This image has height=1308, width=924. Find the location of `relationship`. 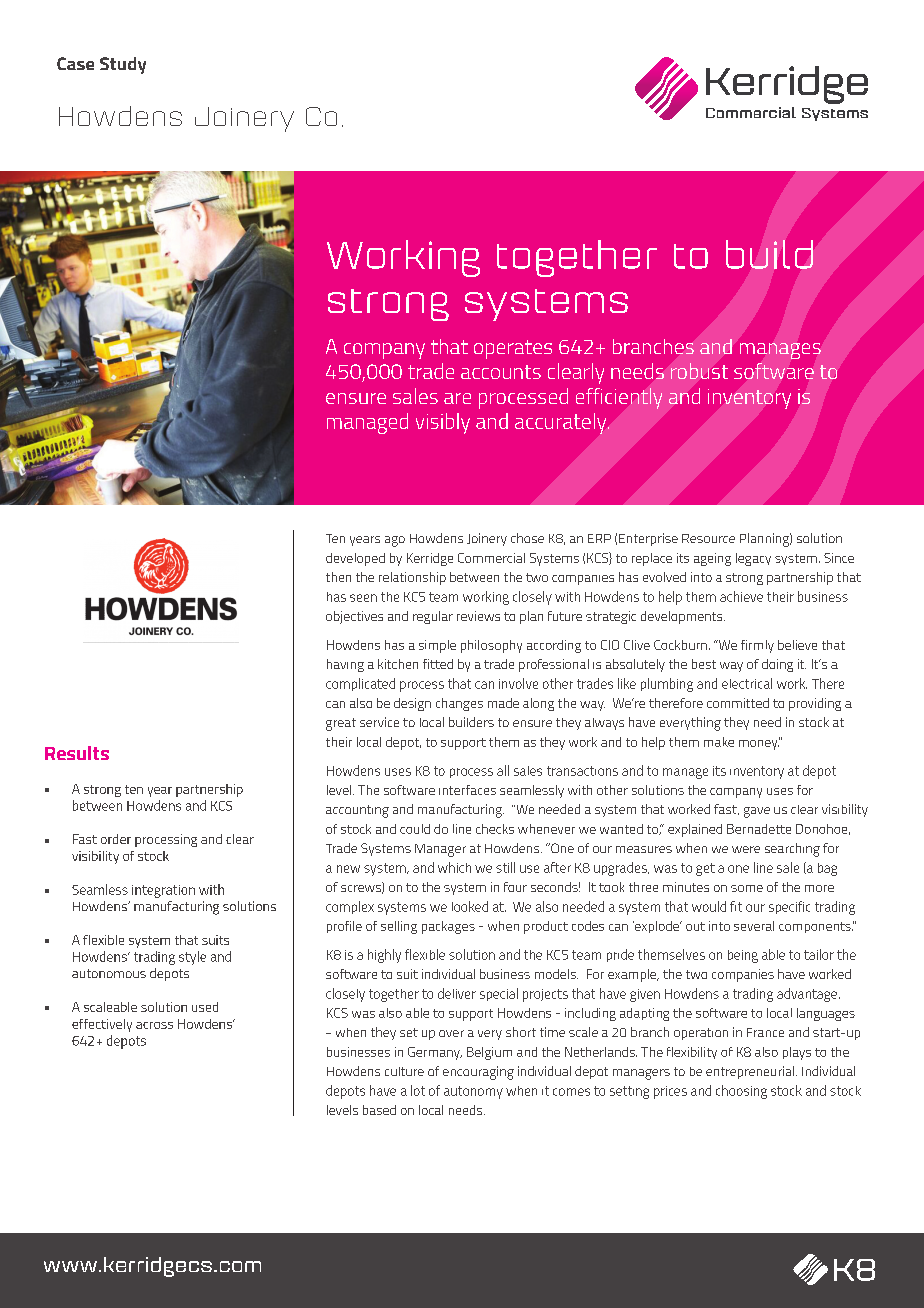

relationship is located at coordinates (412, 578).
